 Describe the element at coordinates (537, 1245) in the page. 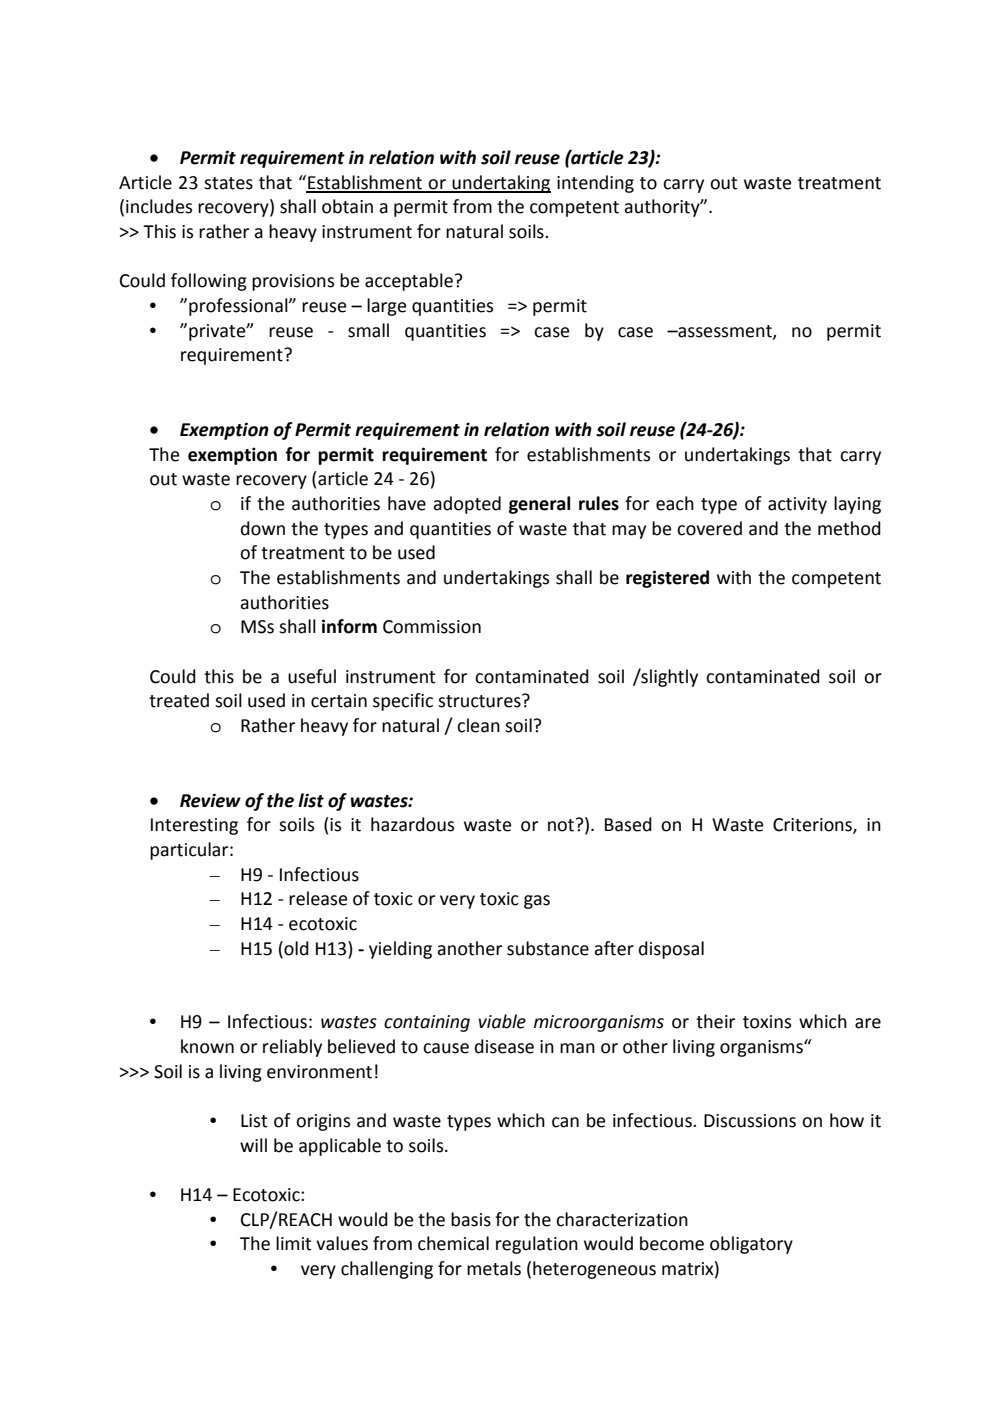

I see `regulation` at that location.
